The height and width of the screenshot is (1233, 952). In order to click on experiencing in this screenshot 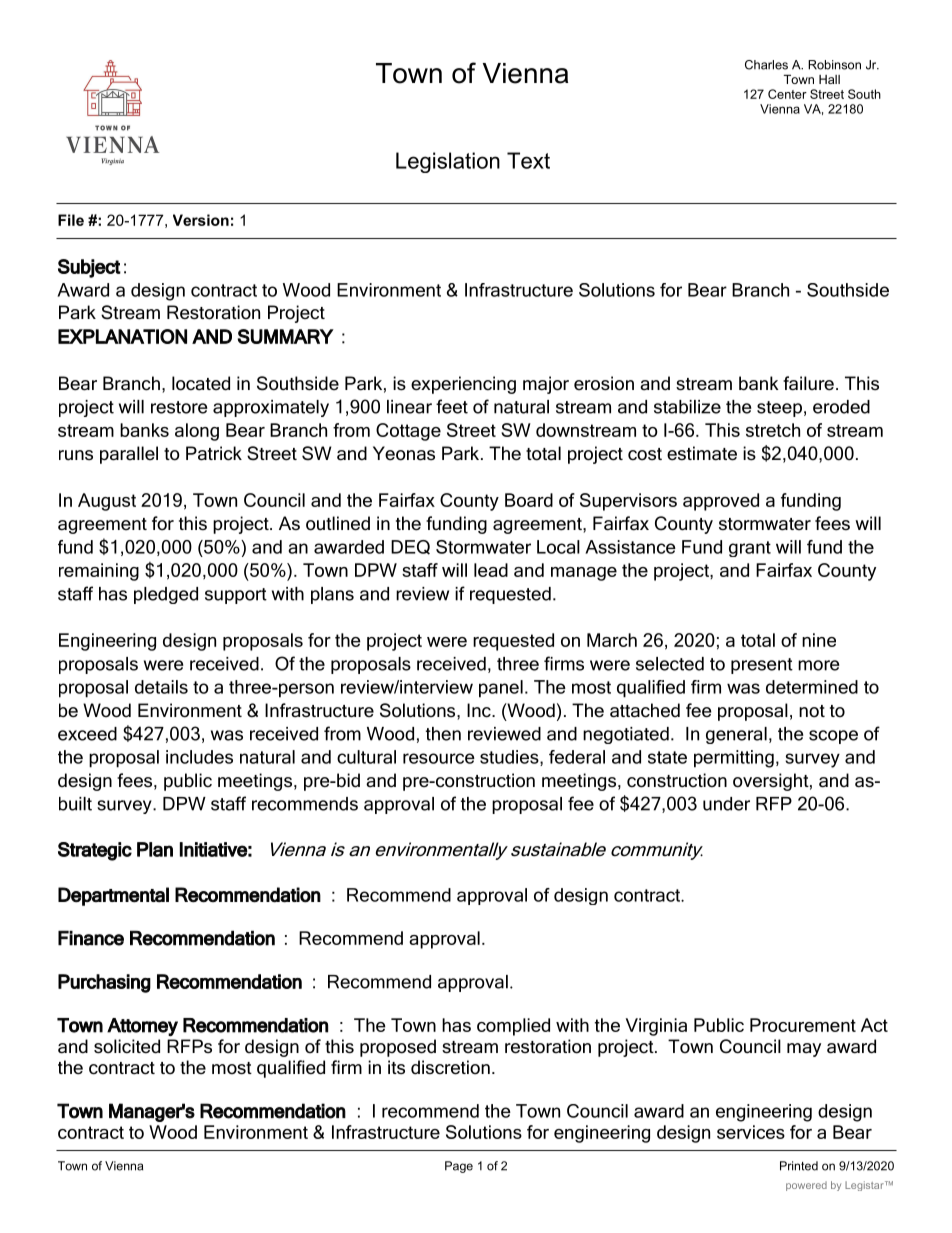, I will do `click(463, 385)`.
